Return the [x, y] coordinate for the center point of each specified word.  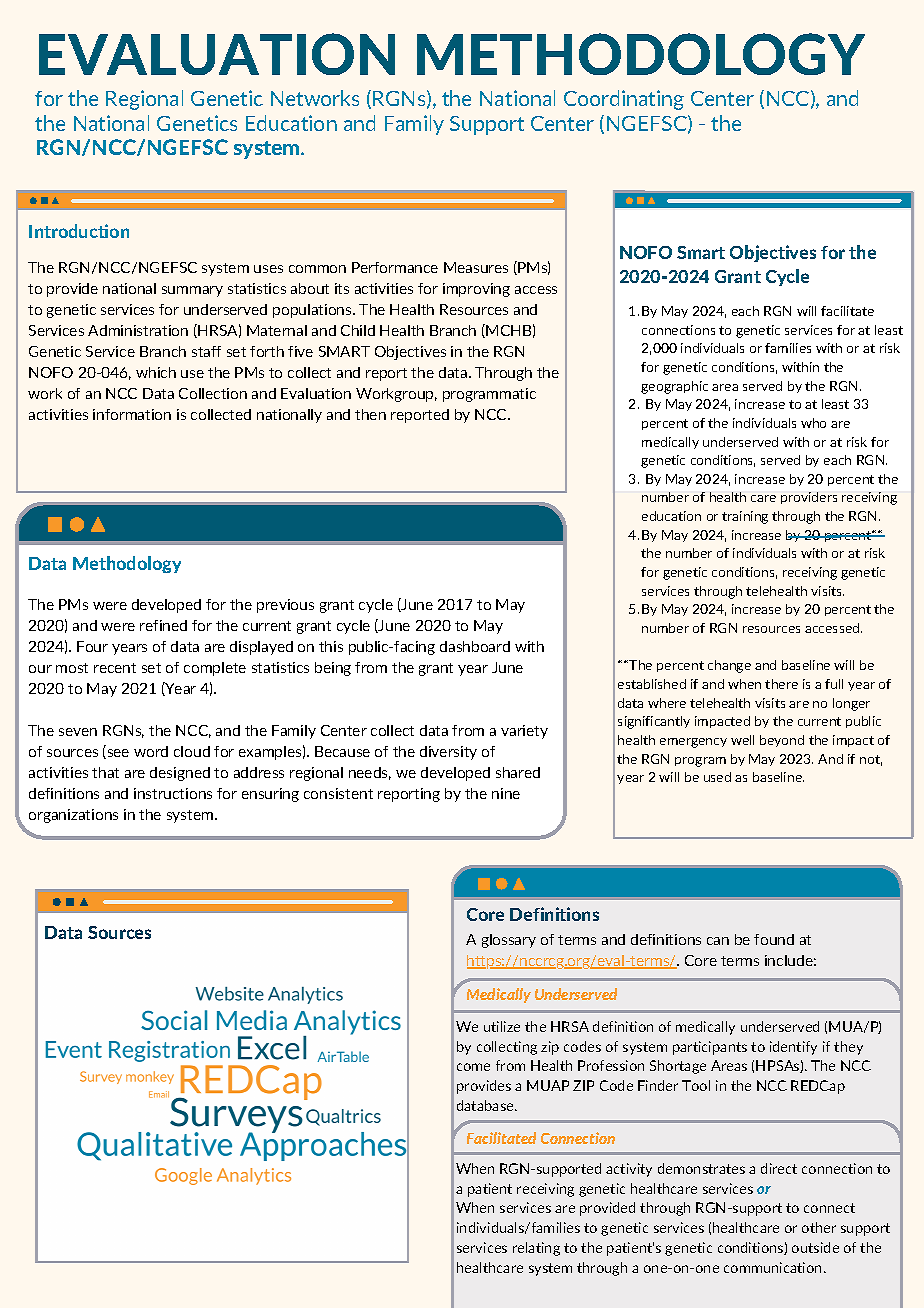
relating [536, 1249]
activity [629, 1170]
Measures [476, 267]
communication [774, 1267]
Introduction [79, 231]
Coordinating [624, 100]
